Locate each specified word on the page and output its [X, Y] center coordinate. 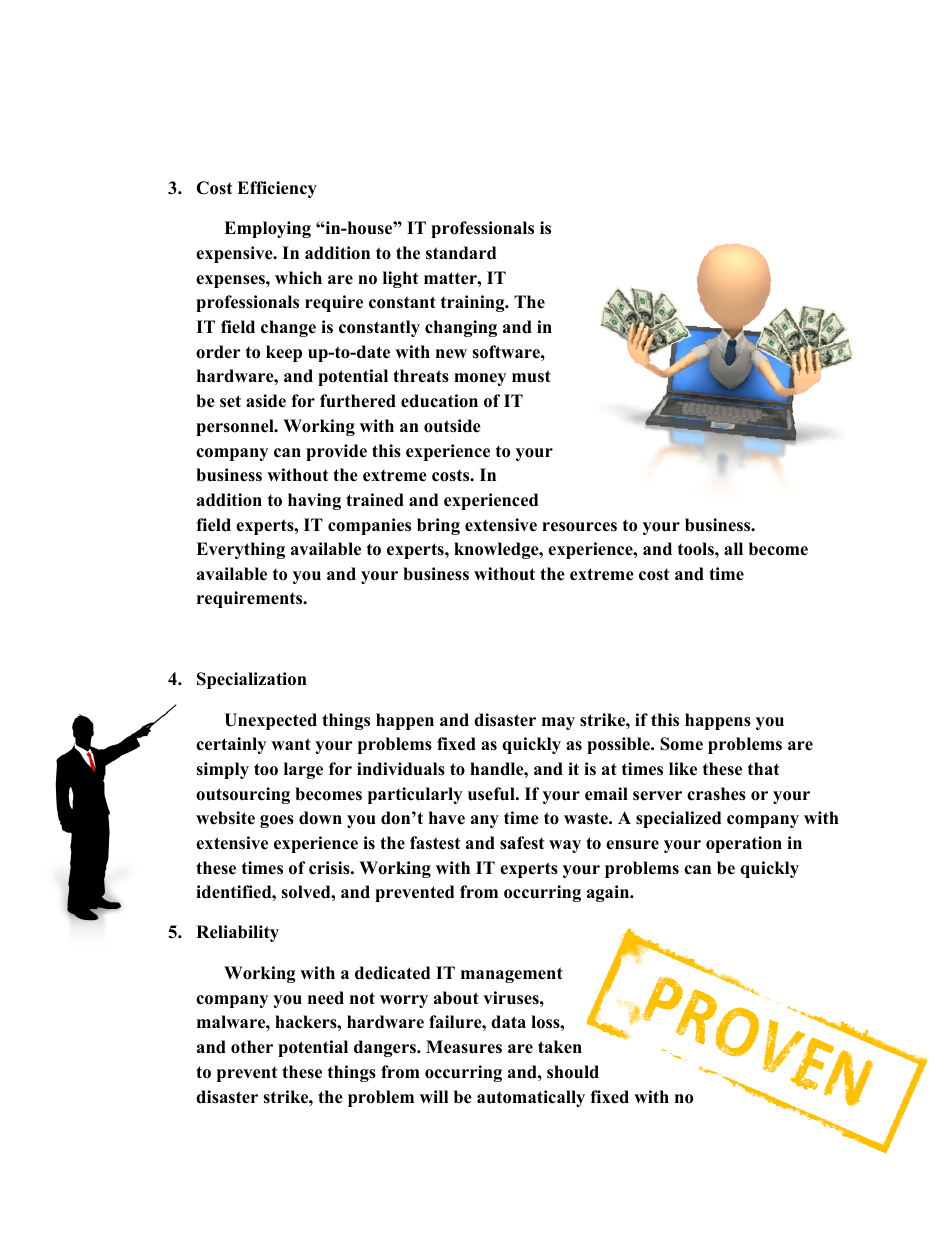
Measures [464, 1047]
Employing [267, 229]
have [447, 818]
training [474, 303]
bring [438, 526]
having [314, 501]
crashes [716, 794]
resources [579, 527]
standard [461, 253]
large [303, 770]
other [252, 1047]
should [573, 1072]
